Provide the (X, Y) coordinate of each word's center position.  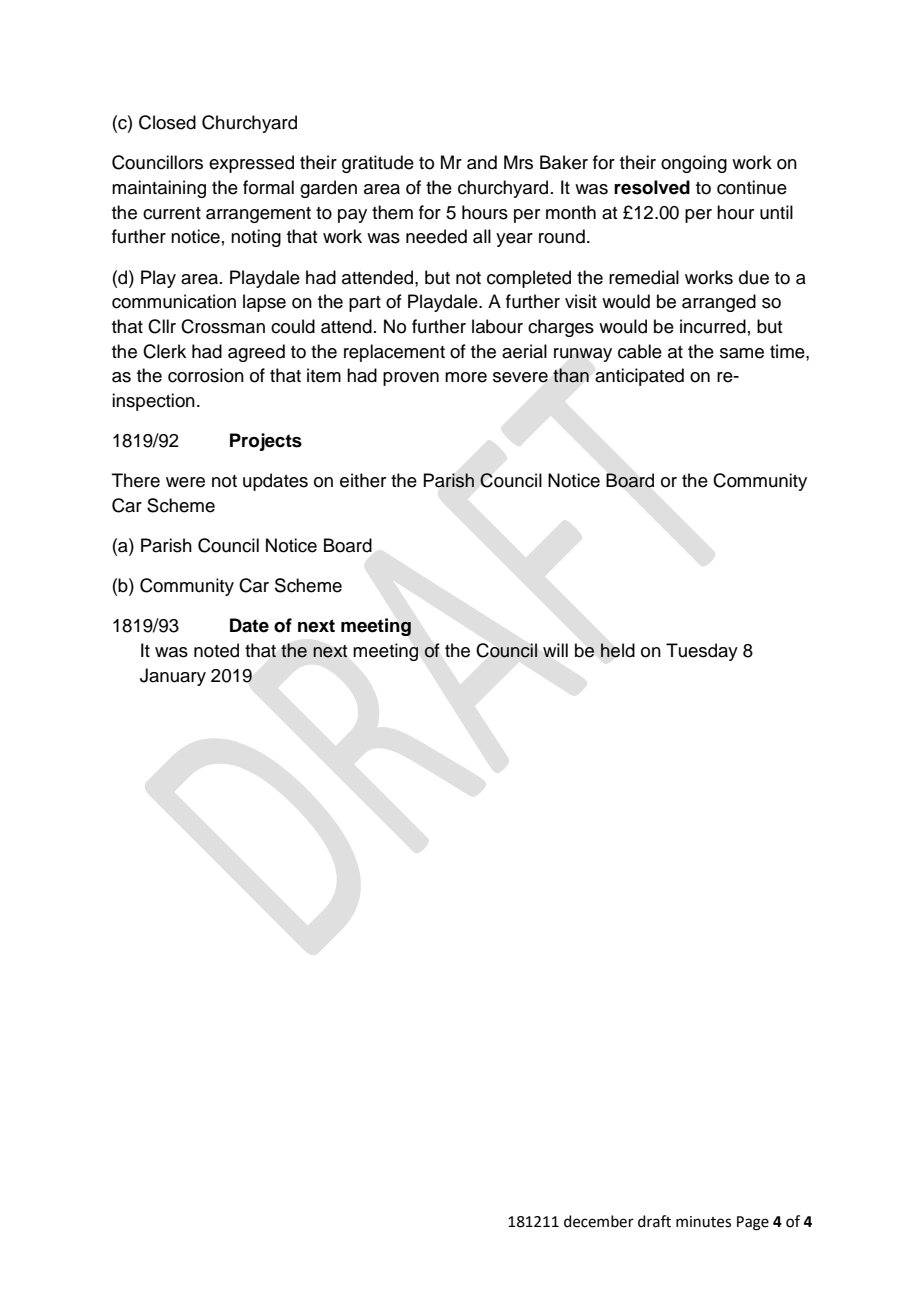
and (482, 162)
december (599, 1221)
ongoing (694, 164)
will (555, 650)
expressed (251, 164)
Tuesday (702, 652)
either (363, 480)
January (173, 677)
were (185, 482)
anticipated (639, 377)
